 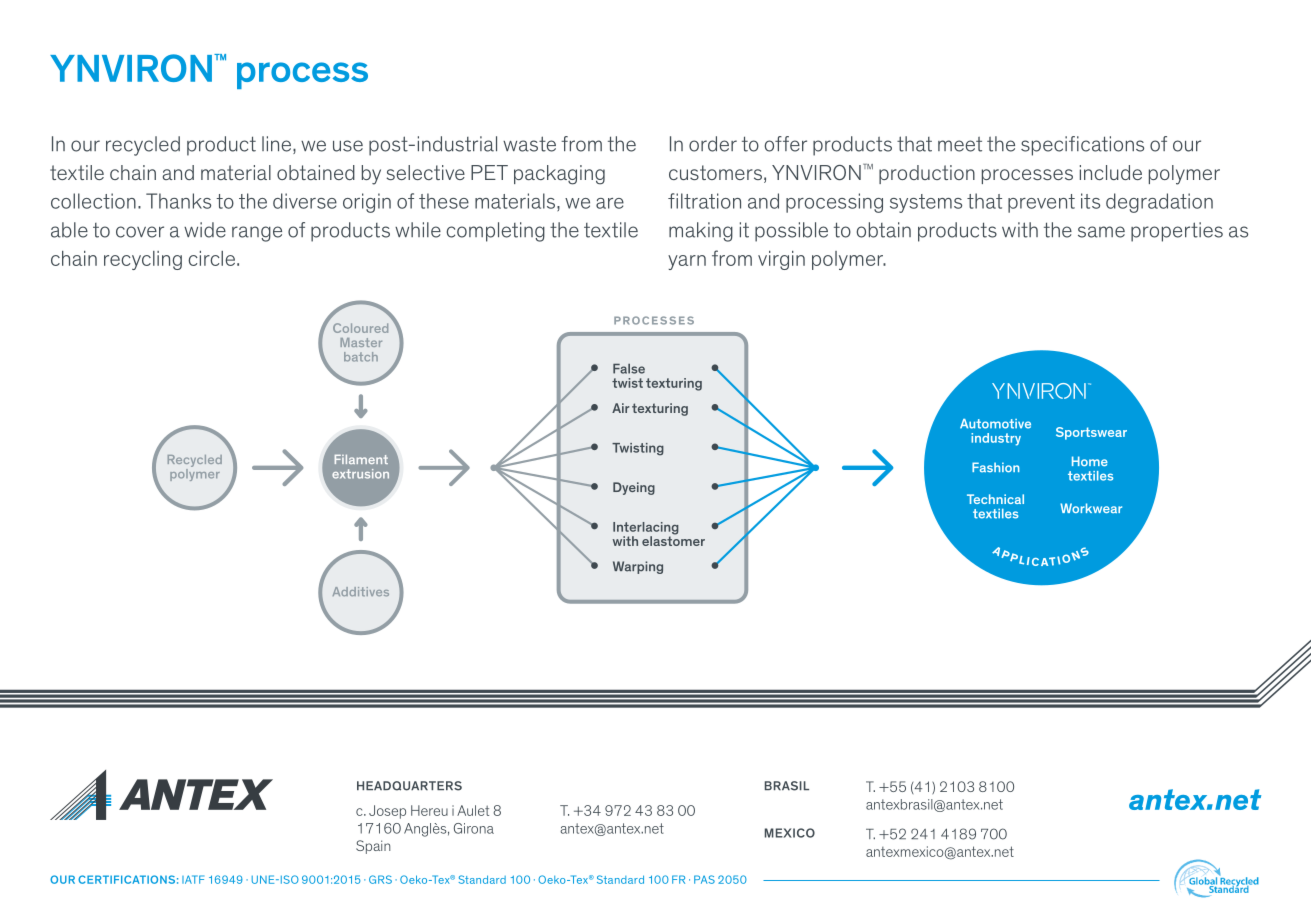 I want to click on Spain, so click(x=373, y=847).
